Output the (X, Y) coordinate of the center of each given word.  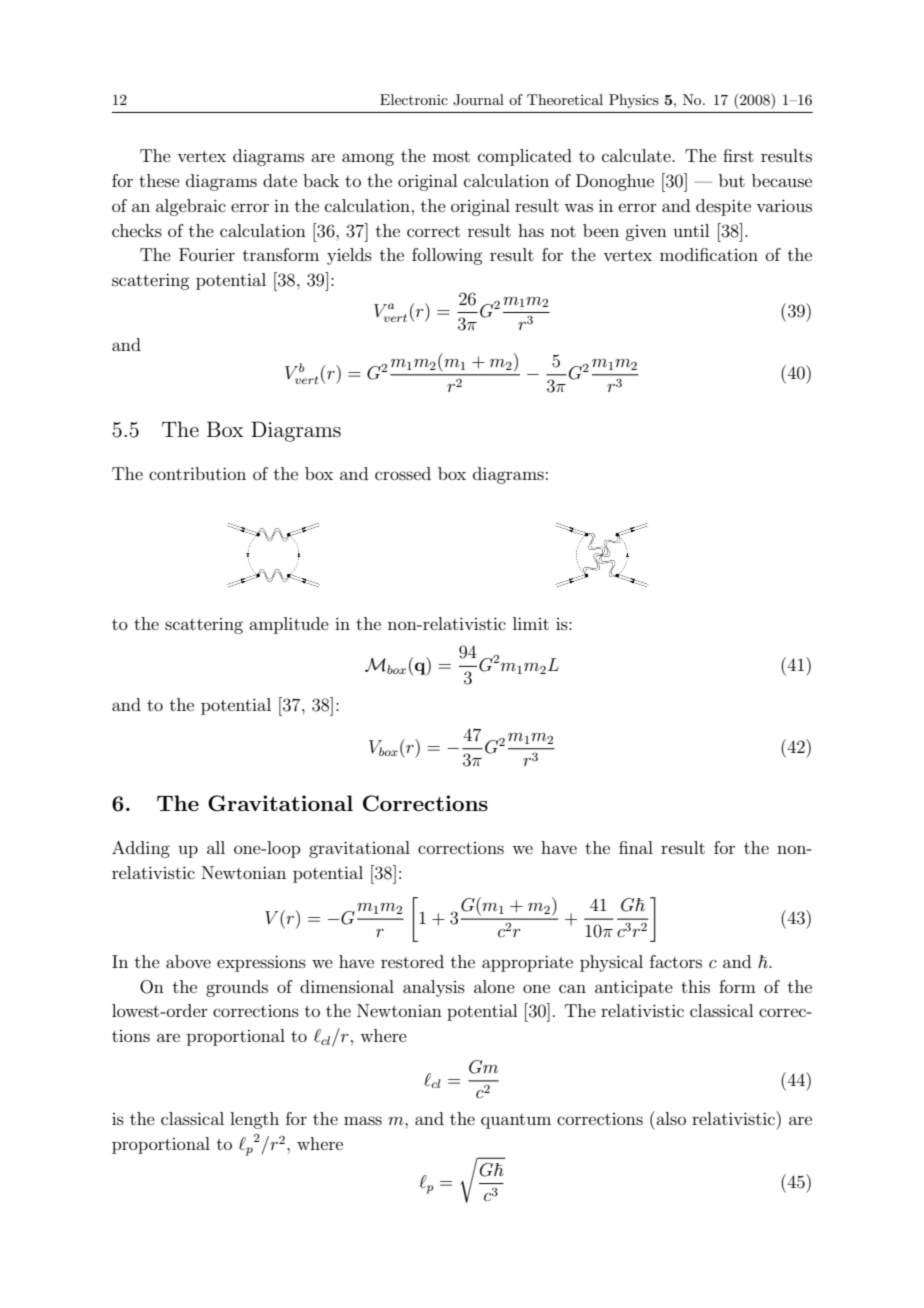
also (670, 1118)
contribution (197, 473)
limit (531, 623)
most (451, 156)
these (159, 180)
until (691, 230)
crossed (403, 473)
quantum (516, 1121)
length (254, 1120)
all (216, 847)
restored (412, 961)
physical (611, 963)
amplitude (289, 625)
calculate (637, 155)
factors (676, 961)
